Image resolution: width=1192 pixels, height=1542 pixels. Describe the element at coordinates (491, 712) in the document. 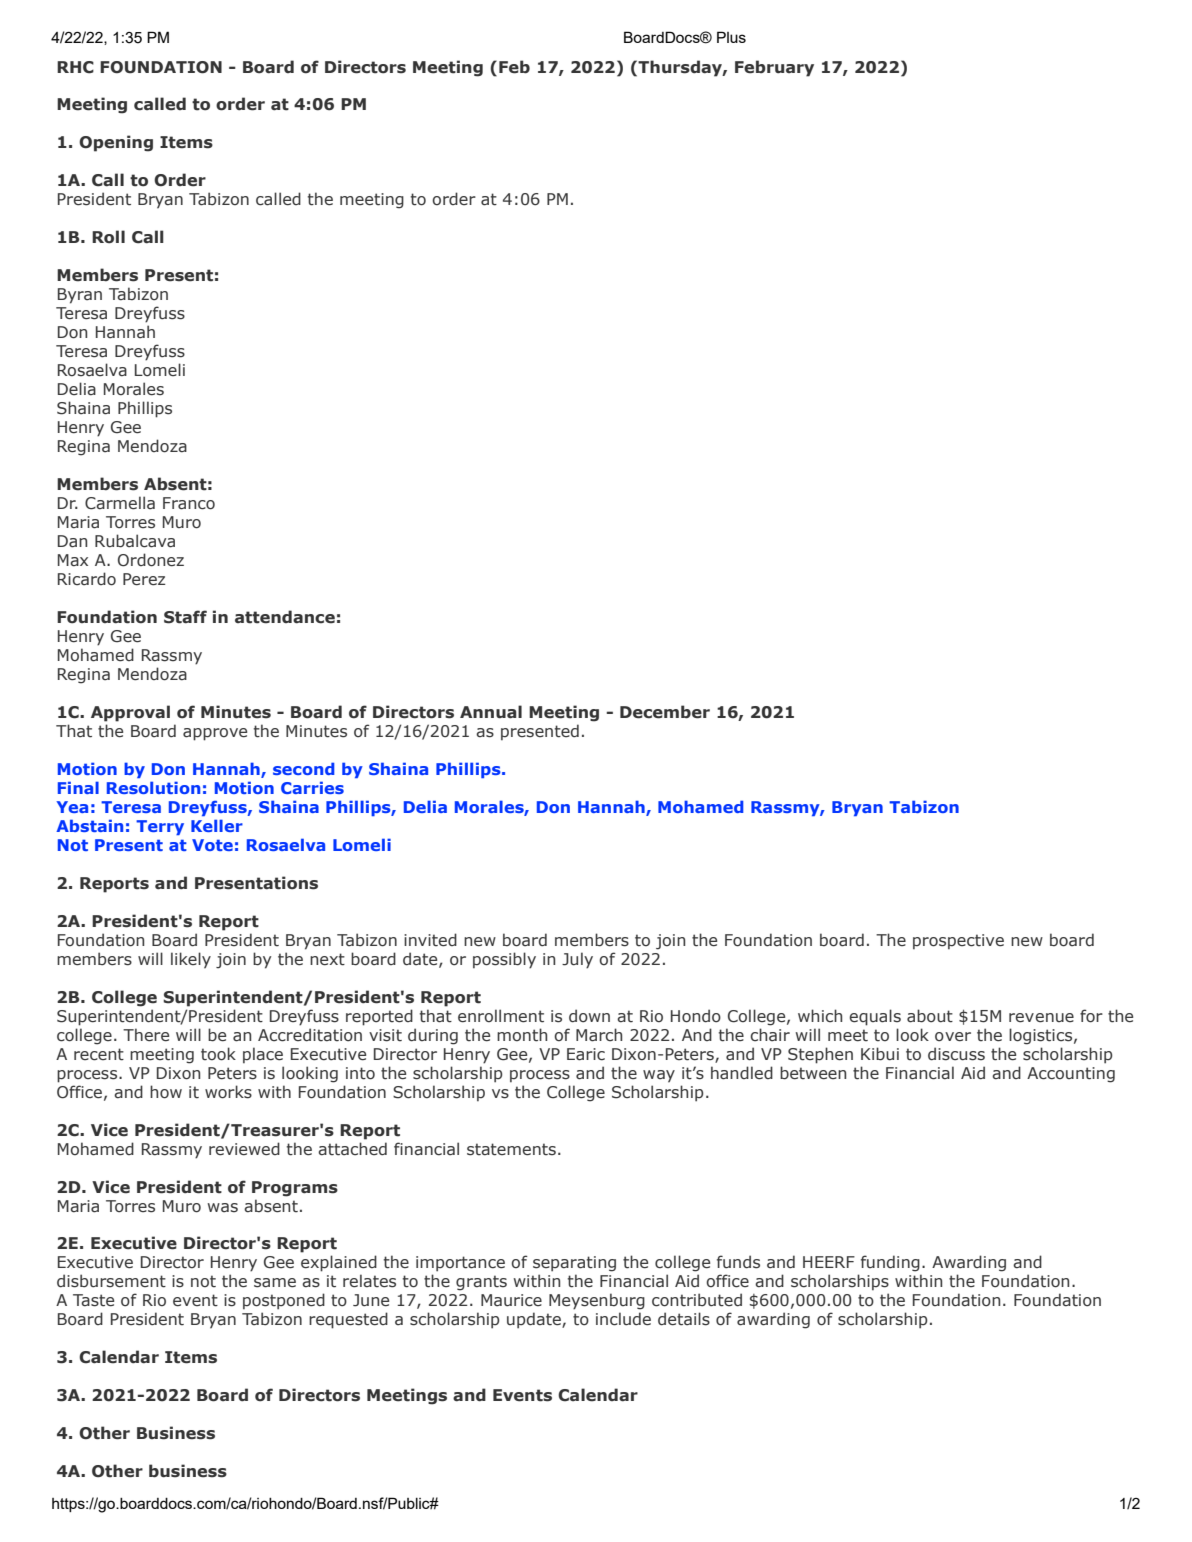

I see `Annual` at that location.
